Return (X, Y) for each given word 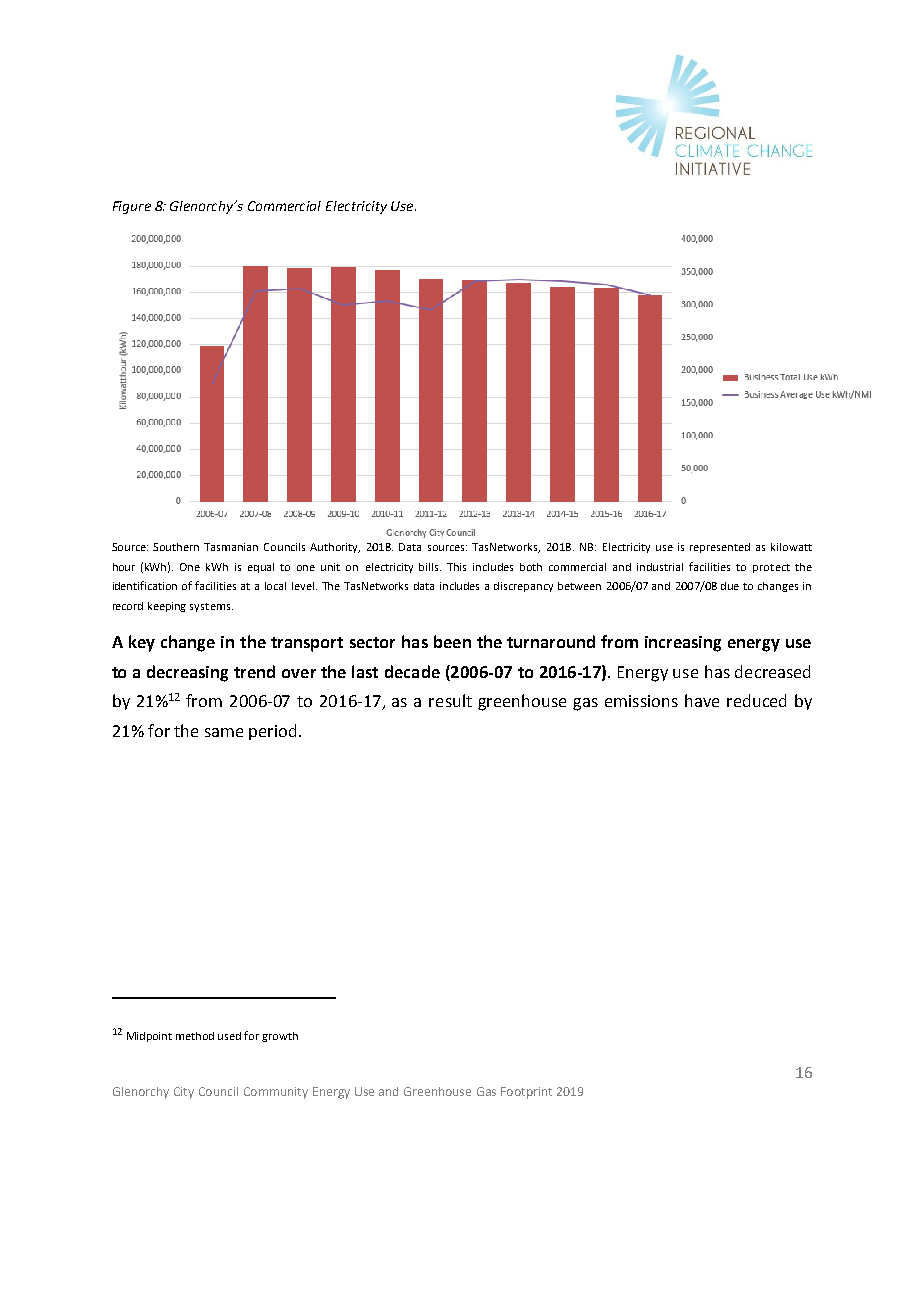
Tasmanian (231, 547)
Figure (132, 207)
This (456, 567)
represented (720, 548)
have (702, 700)
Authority (335, 548)
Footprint (526, 1093)
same (224, 732)
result (450, 700)
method (195, 1036)
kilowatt (791, 547)
